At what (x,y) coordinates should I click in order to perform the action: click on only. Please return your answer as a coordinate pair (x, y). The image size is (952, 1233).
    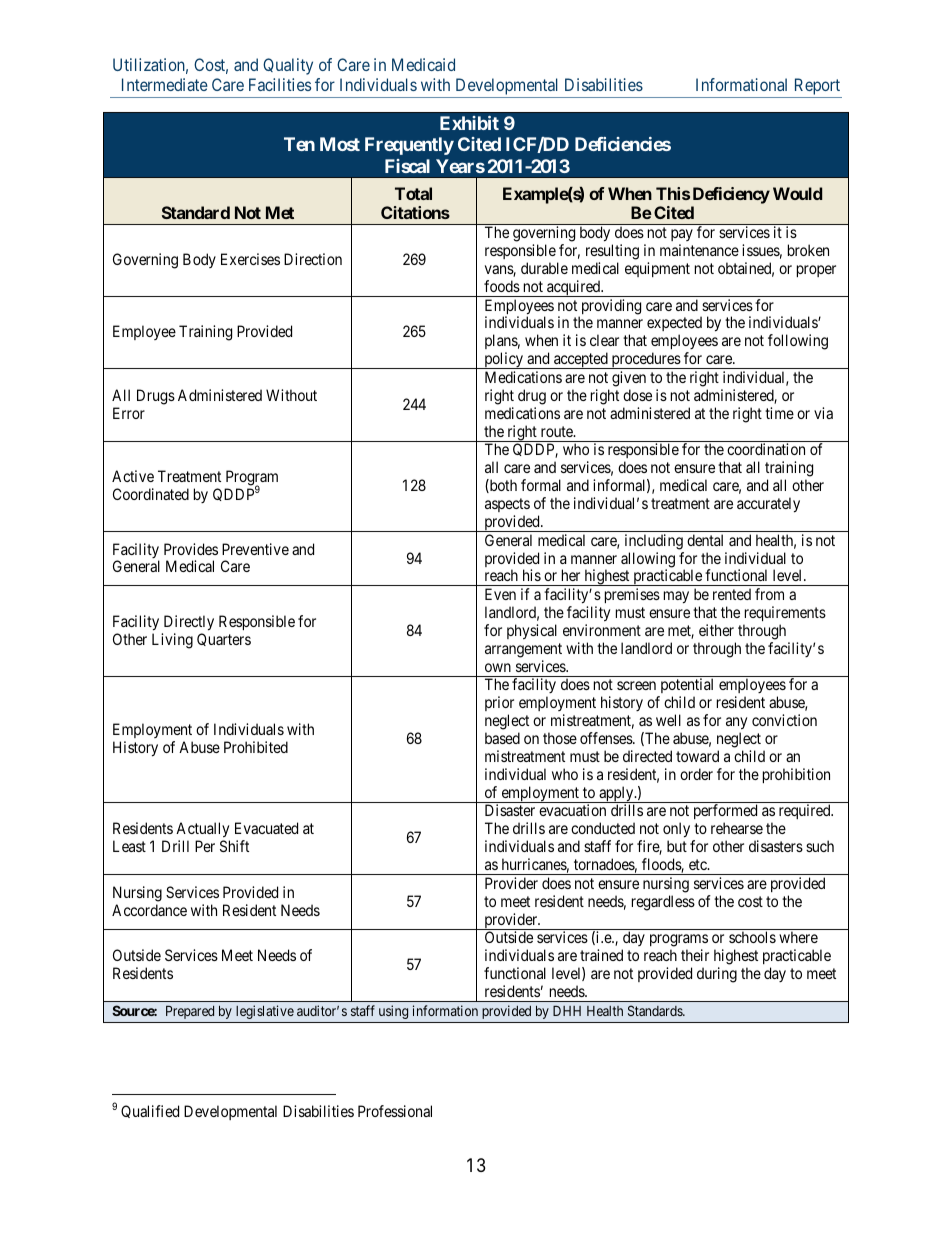
    Looking at the image, I should click on (678, 831).
